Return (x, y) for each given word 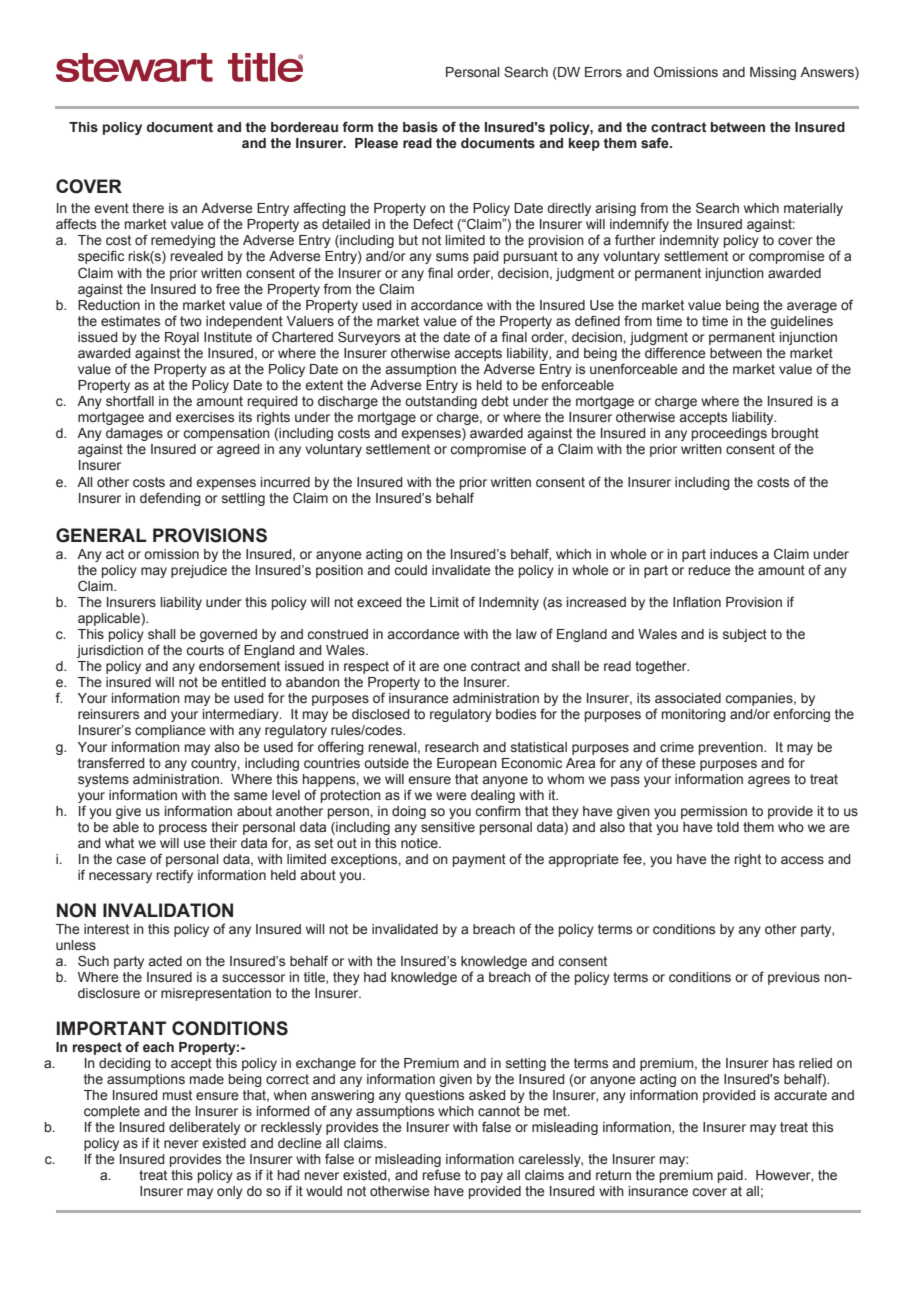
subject (745, 635)
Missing (773, 73)
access (802, 860)
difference (675, 353)
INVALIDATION (168, 910)
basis (420, 127)
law (526, 634)
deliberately (204, 1128)
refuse (442, 1175)
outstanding (441, 402)
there (148, 208)
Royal (182, 338)
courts (205, 650)
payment (479, 860)
